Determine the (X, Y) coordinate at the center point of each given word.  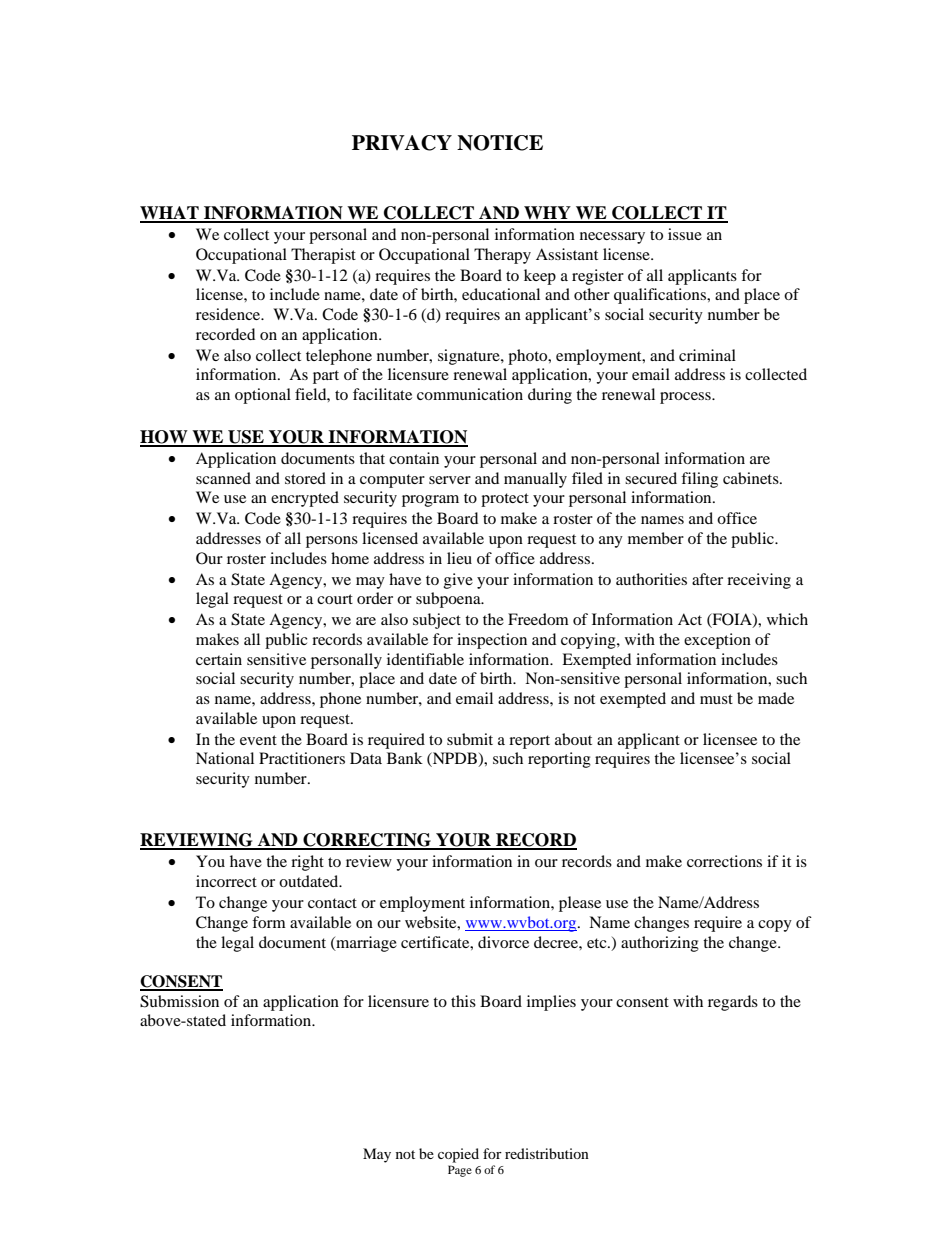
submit (470, 739)
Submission (179, 1001)
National (225, 758)
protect (505, 500)
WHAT (170, 214)
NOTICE (500, 143)
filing (699, 480)
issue (685, 234)
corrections (724, 861)
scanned (223, 478)
